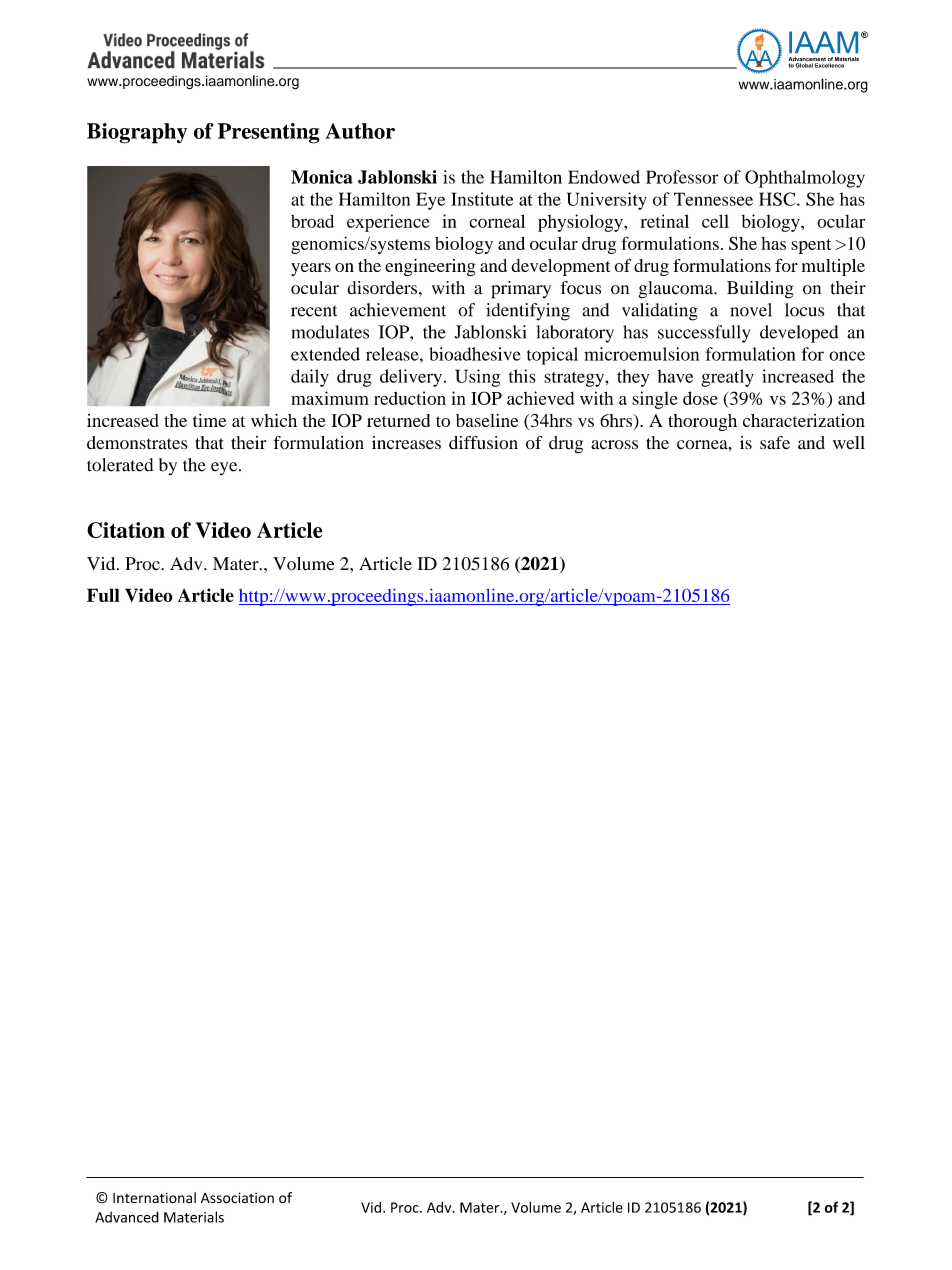 The image size is (952, 1270). What do you see at coordinates (805, 179) in the screenshot?
I see `Ophthalmology` at bounding box center [805, 179].
